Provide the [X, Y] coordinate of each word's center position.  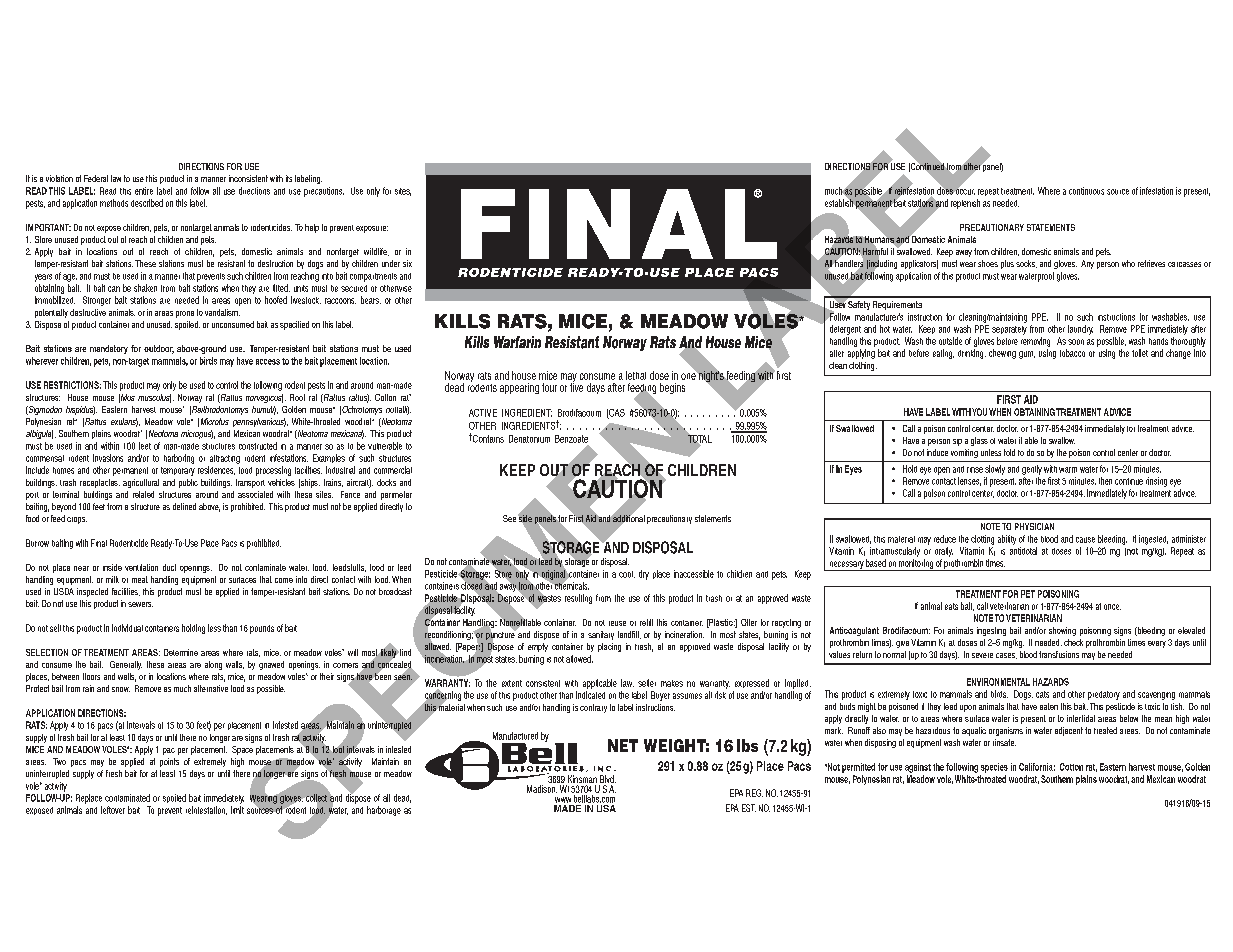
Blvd [607, 780]
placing [609, 647]
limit [237, 810]
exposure [372, 229]
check [1073, 642]
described [147, 203]
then [1105, 481]
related [143, 494]
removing [1035, 342]
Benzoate [571, 439]
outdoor [159, 349]
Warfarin [517, 342]
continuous [1086, 191]
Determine [181, 652]
